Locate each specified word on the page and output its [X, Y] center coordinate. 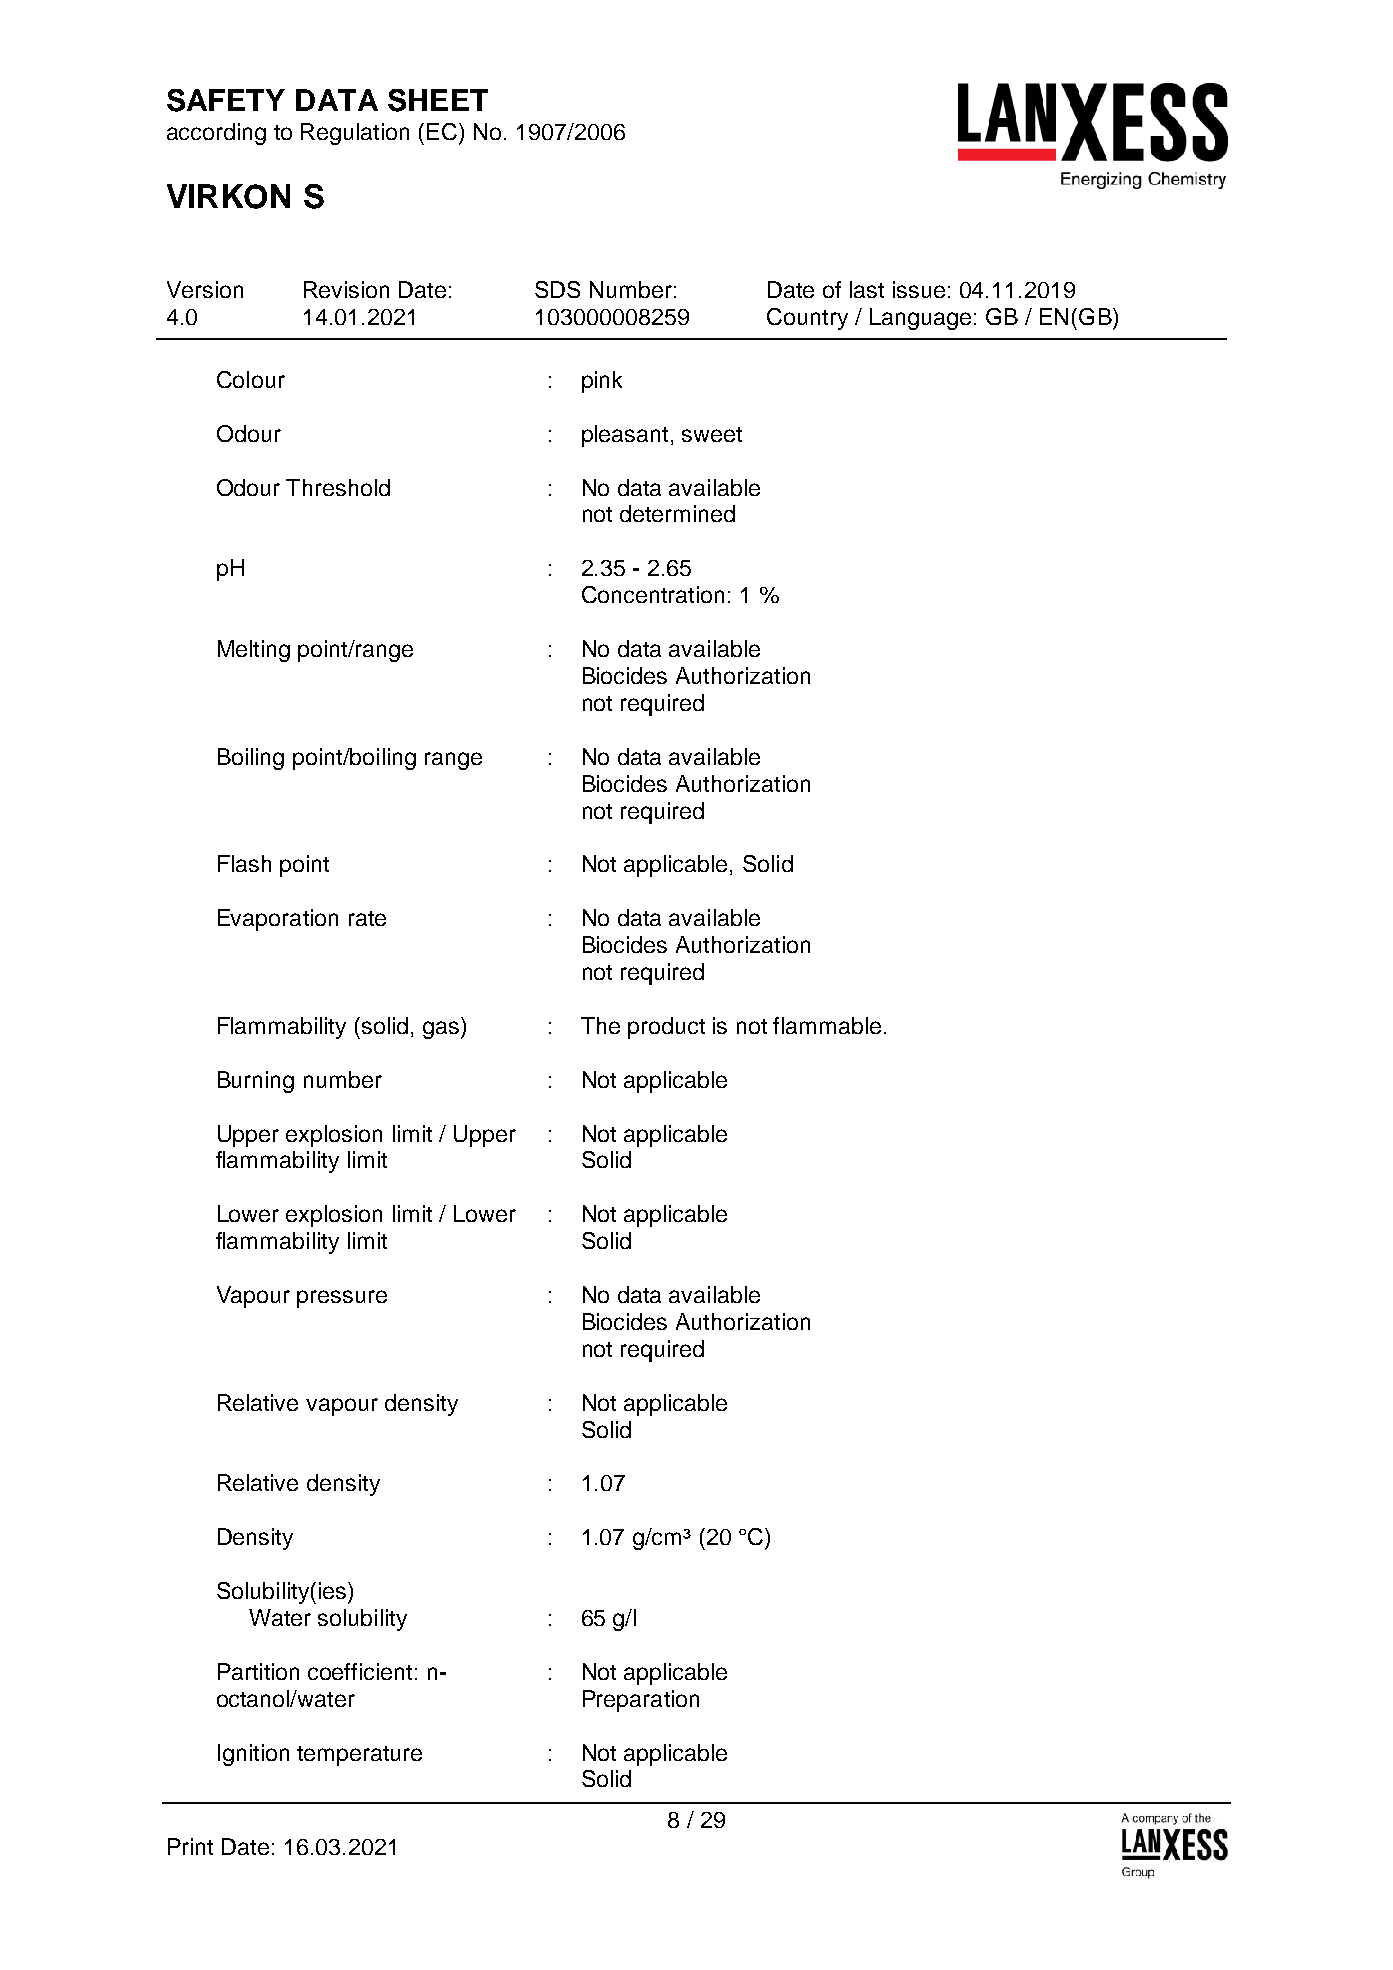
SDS [557, 289]
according [216, 134]
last [867, 289]
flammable [827, 1025]
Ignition [253, 1755]
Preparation [641, 1701]
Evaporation [278, 920]
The [600, 1025]
